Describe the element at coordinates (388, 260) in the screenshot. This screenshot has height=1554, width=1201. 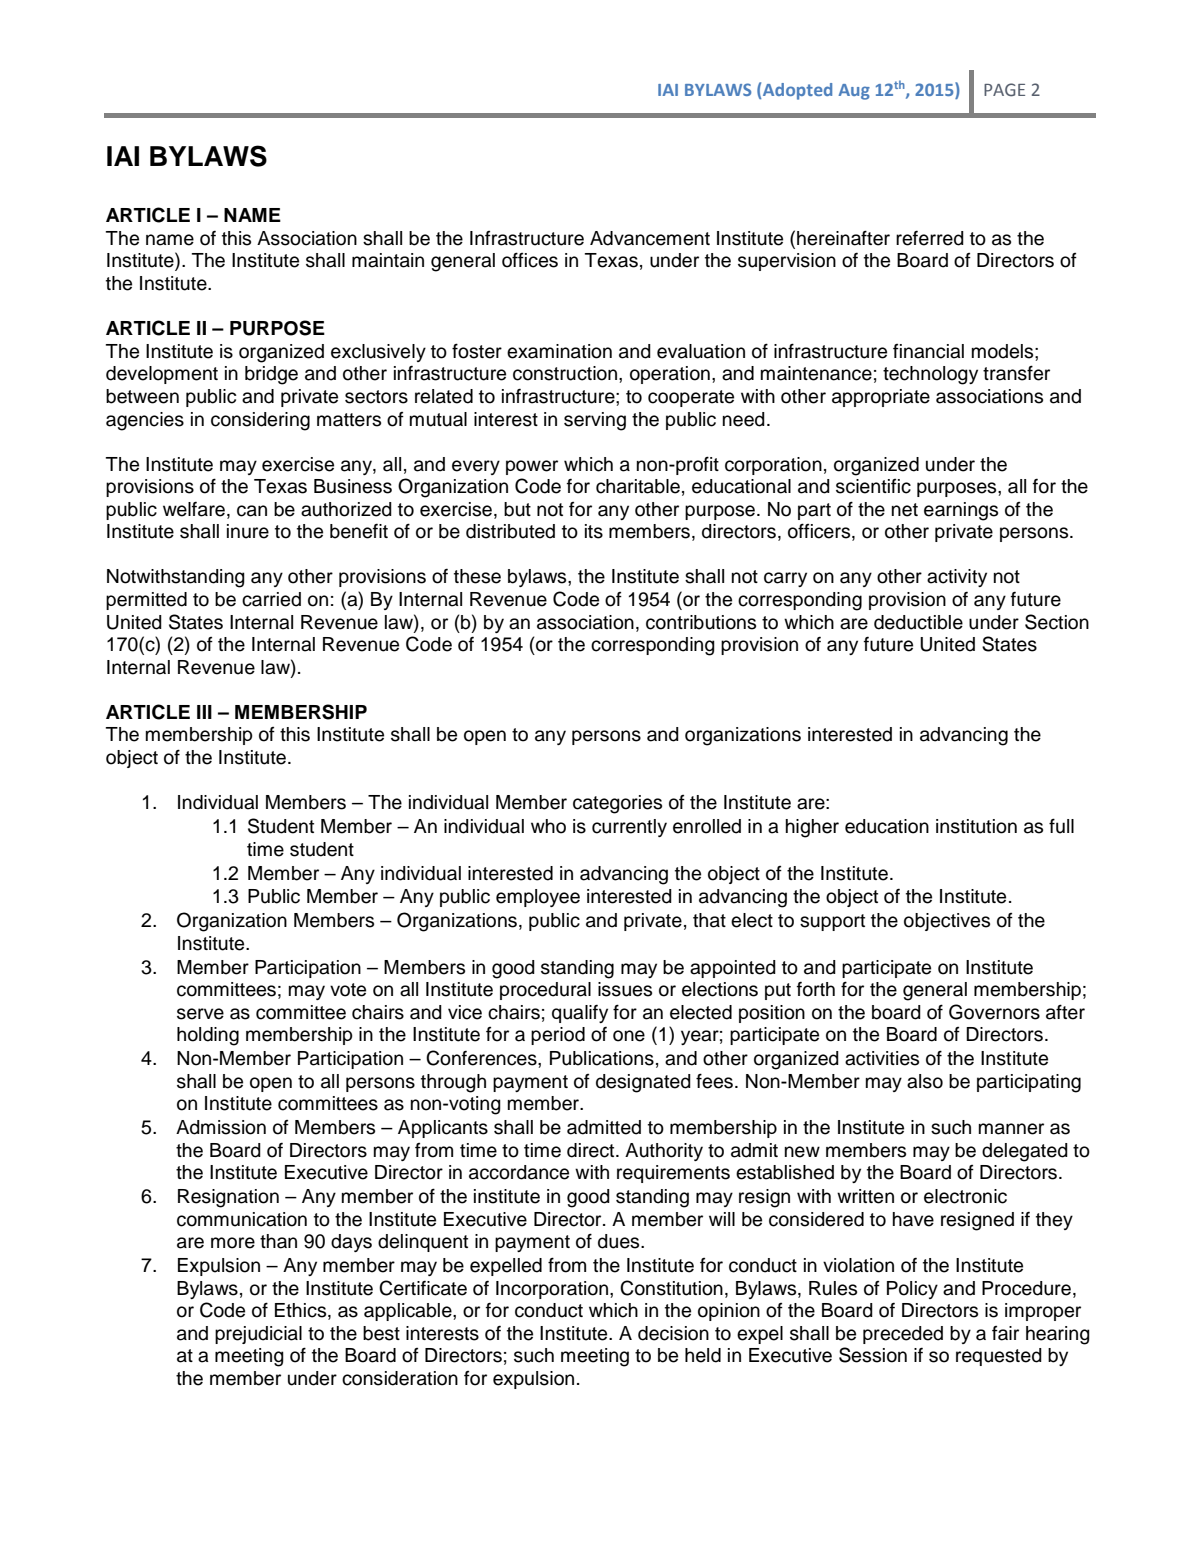
I see `maintain` at that location.
